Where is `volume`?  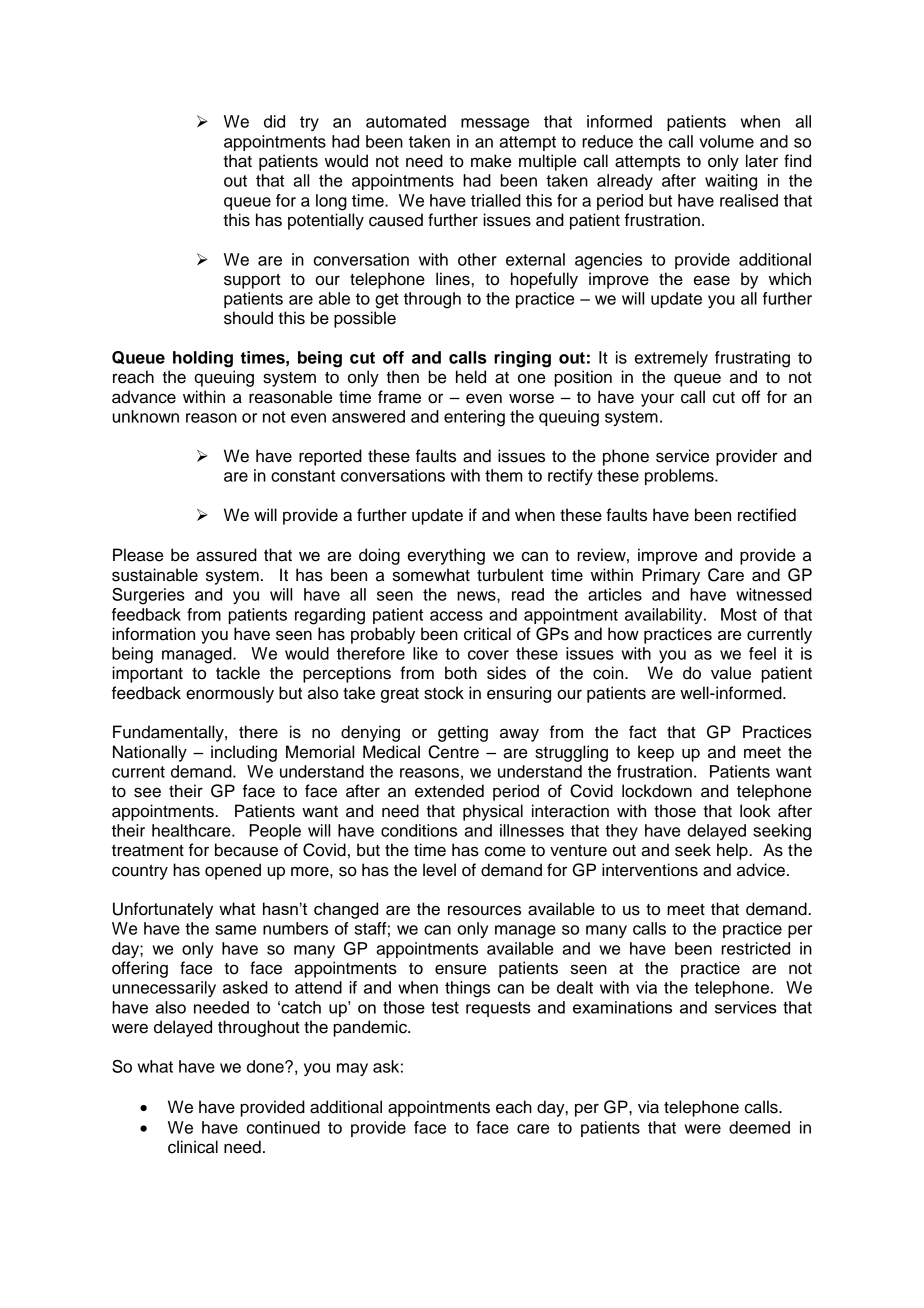
volume is located at coordinates (726, 141).
